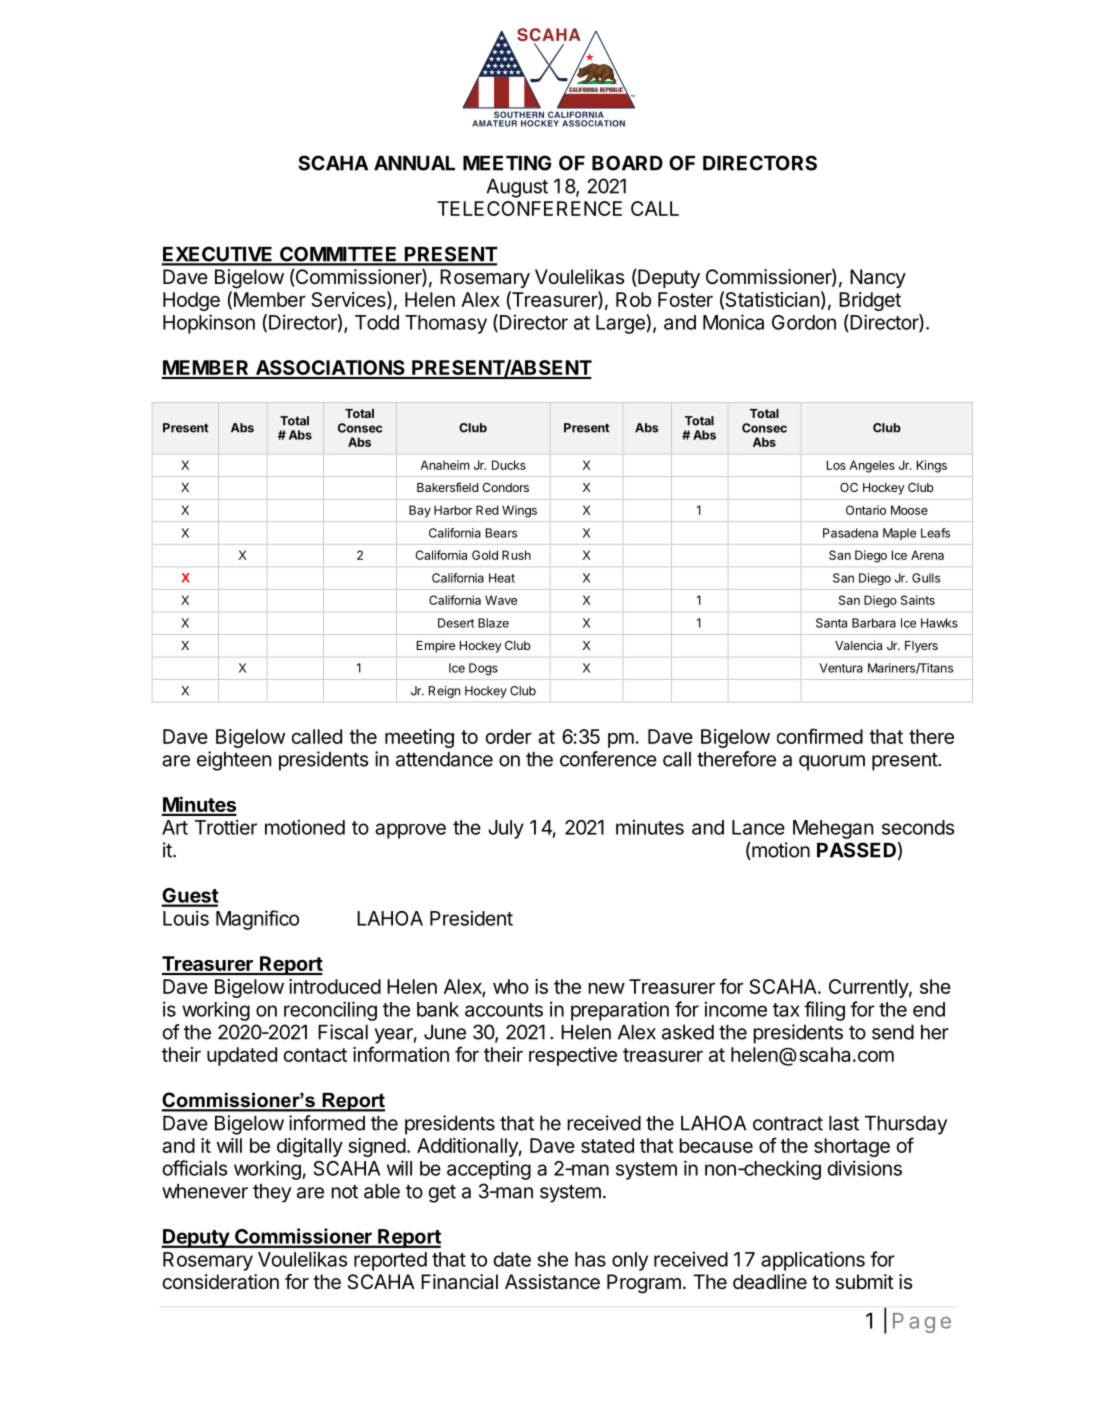  I want to click on ANNUAL, so click(414, 163).
